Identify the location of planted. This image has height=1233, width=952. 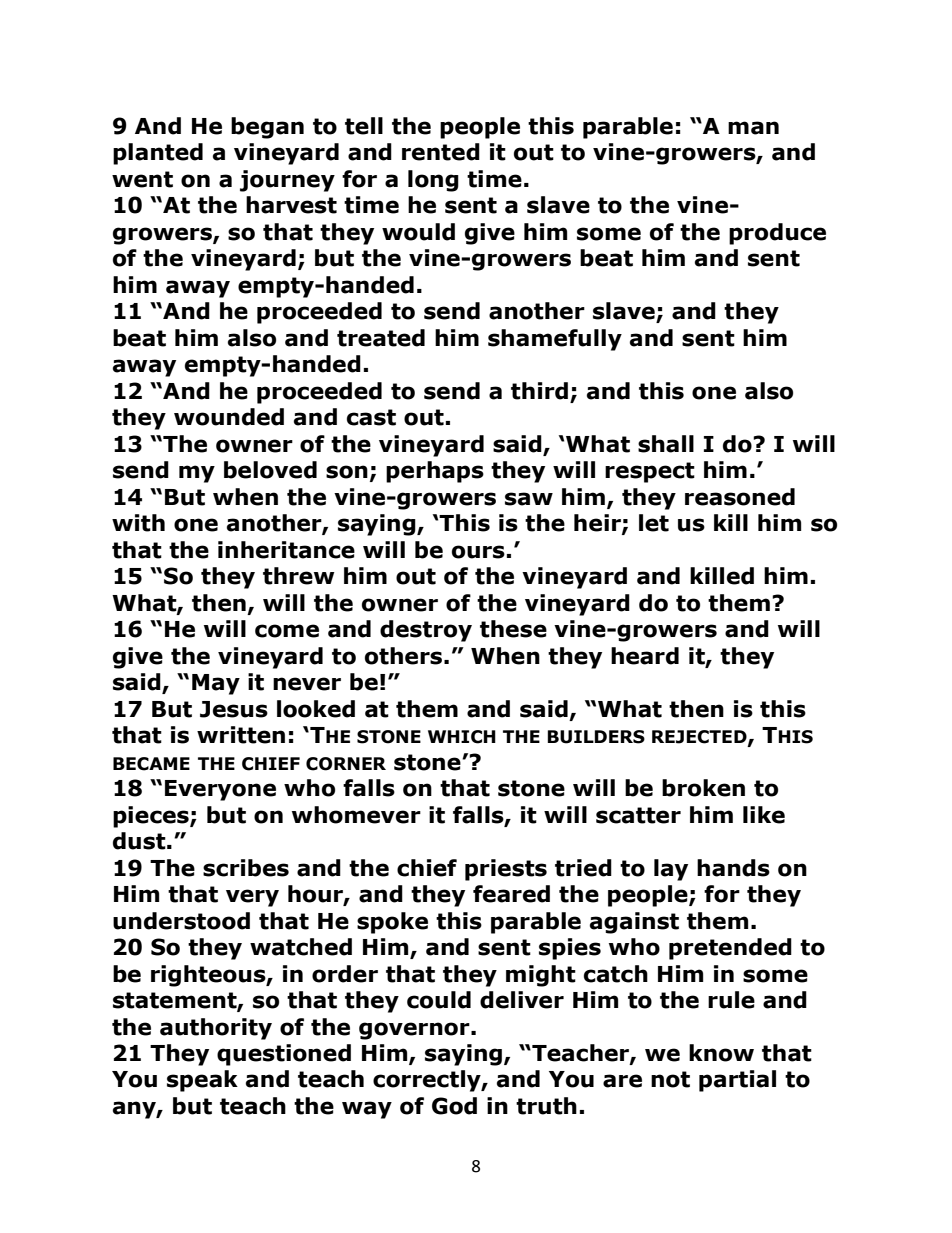
(158, 154).
